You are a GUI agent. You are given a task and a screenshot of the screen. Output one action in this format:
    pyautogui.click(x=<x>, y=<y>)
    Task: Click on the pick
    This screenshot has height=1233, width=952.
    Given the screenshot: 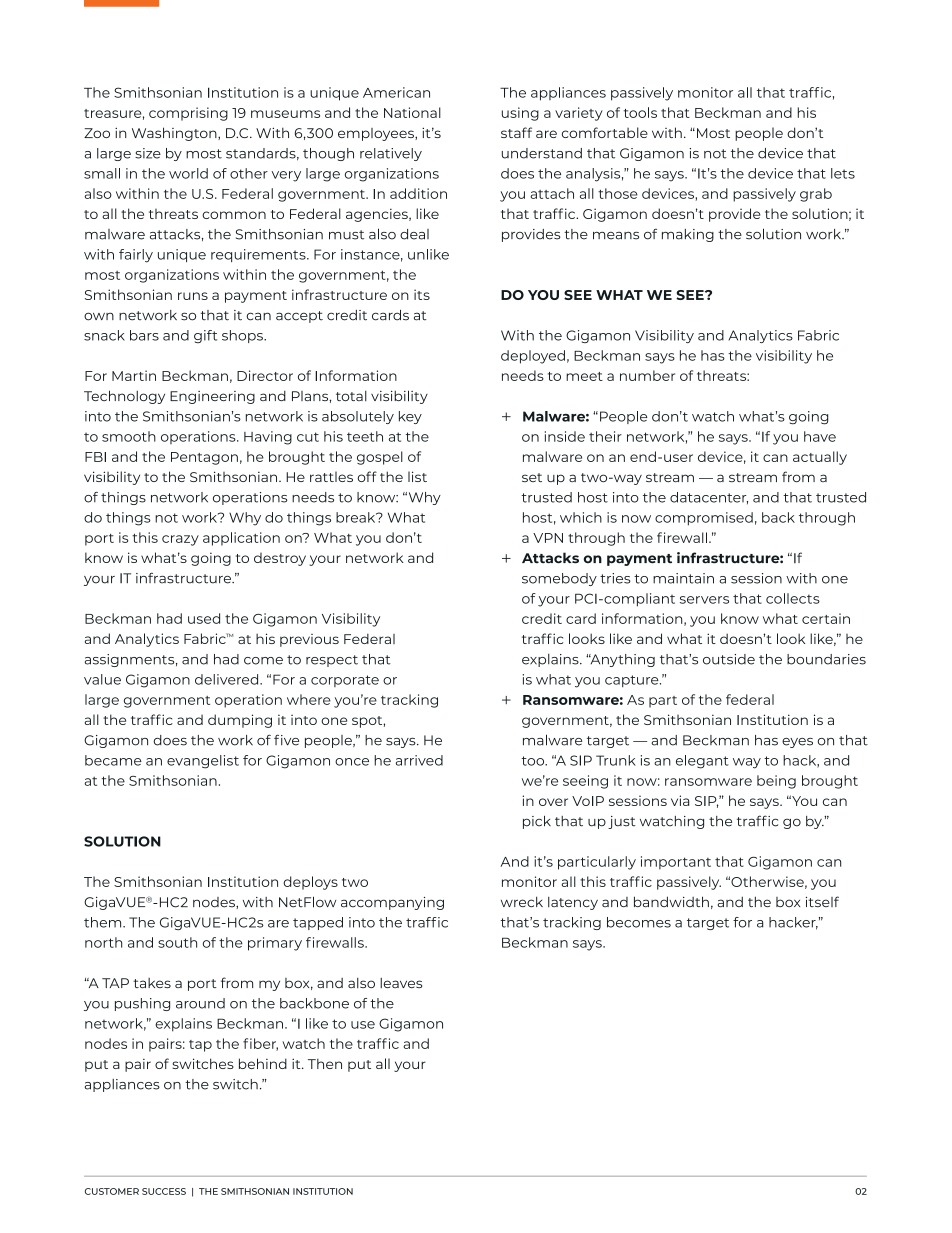 What is the action you would take?
    pyautogui.click(x=537, y=822)
